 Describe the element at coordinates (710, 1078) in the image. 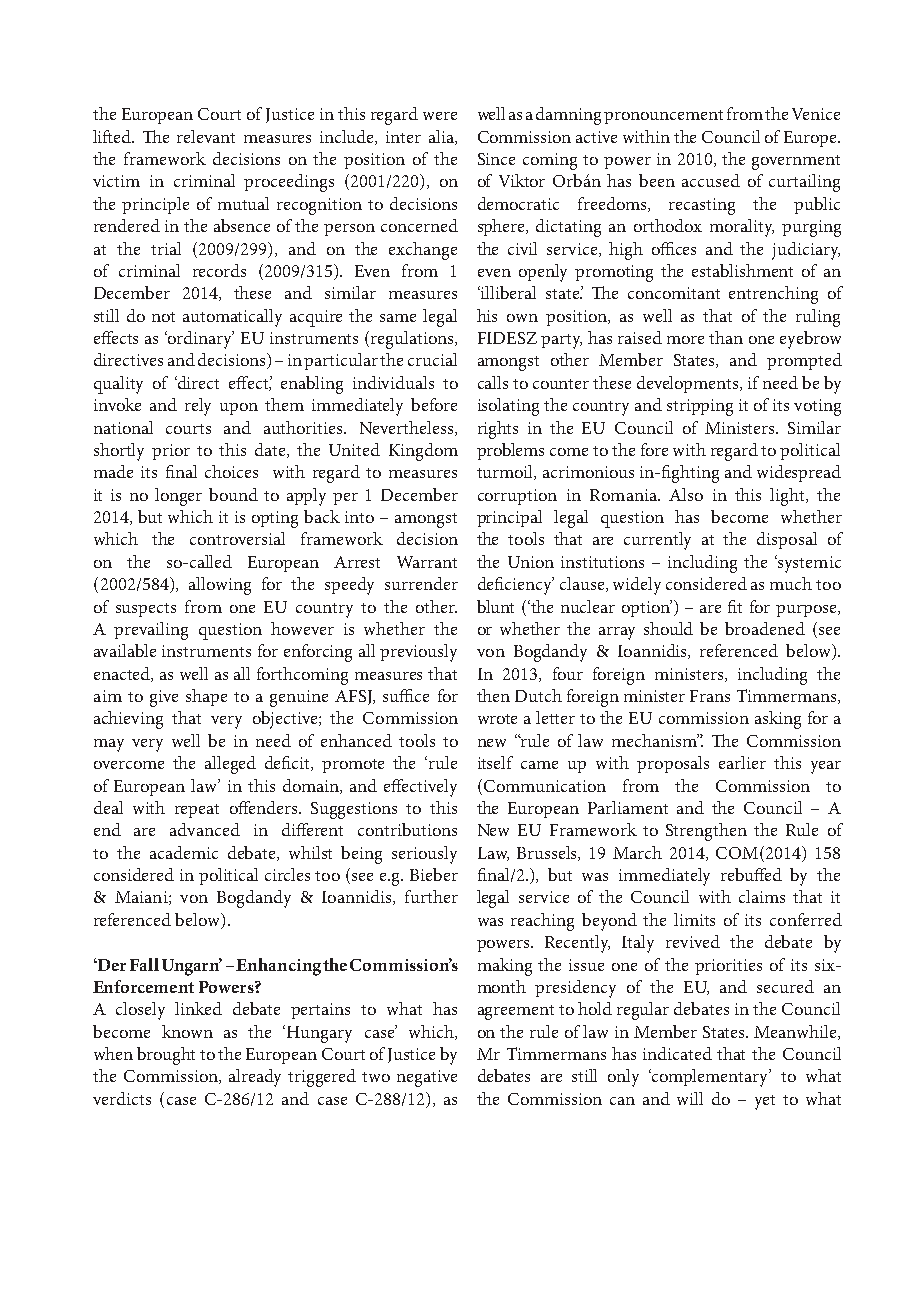

I see `complementary` at that location.
